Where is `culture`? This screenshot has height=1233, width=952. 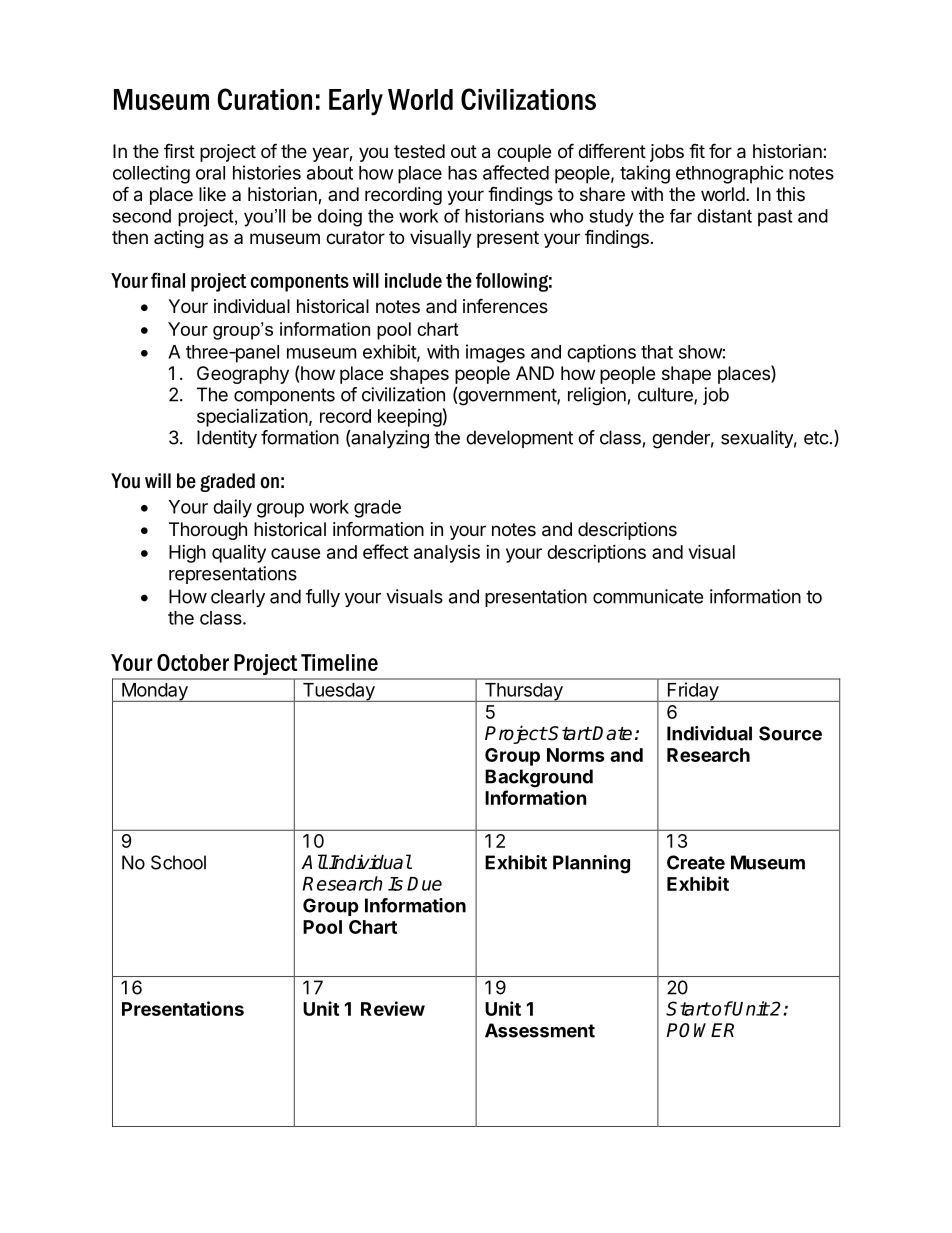
culture is located at coordinates (666, 395).
